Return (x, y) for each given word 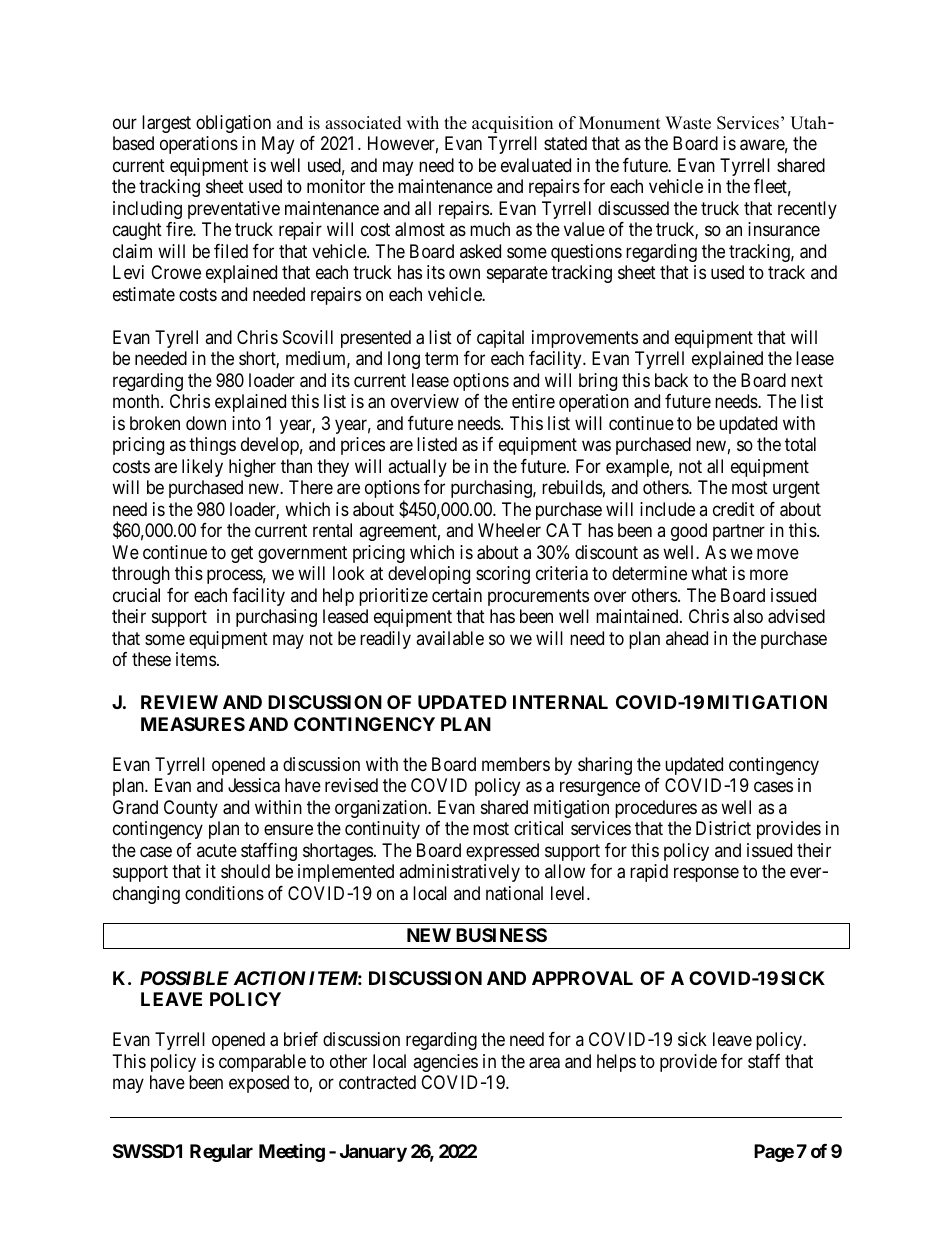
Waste (688, 123)
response (706, 875)
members (516, 764)
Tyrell (176, 339)
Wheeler (509, 530)
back (671, 380)
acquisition (512, 124)
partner (739, 532)
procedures (656, 809)
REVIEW (179, 702)
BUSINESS (501, 935)
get (242, 554)
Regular (221, 1153)
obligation (233, 124)
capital (500, 339)
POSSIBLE (184, 978)
